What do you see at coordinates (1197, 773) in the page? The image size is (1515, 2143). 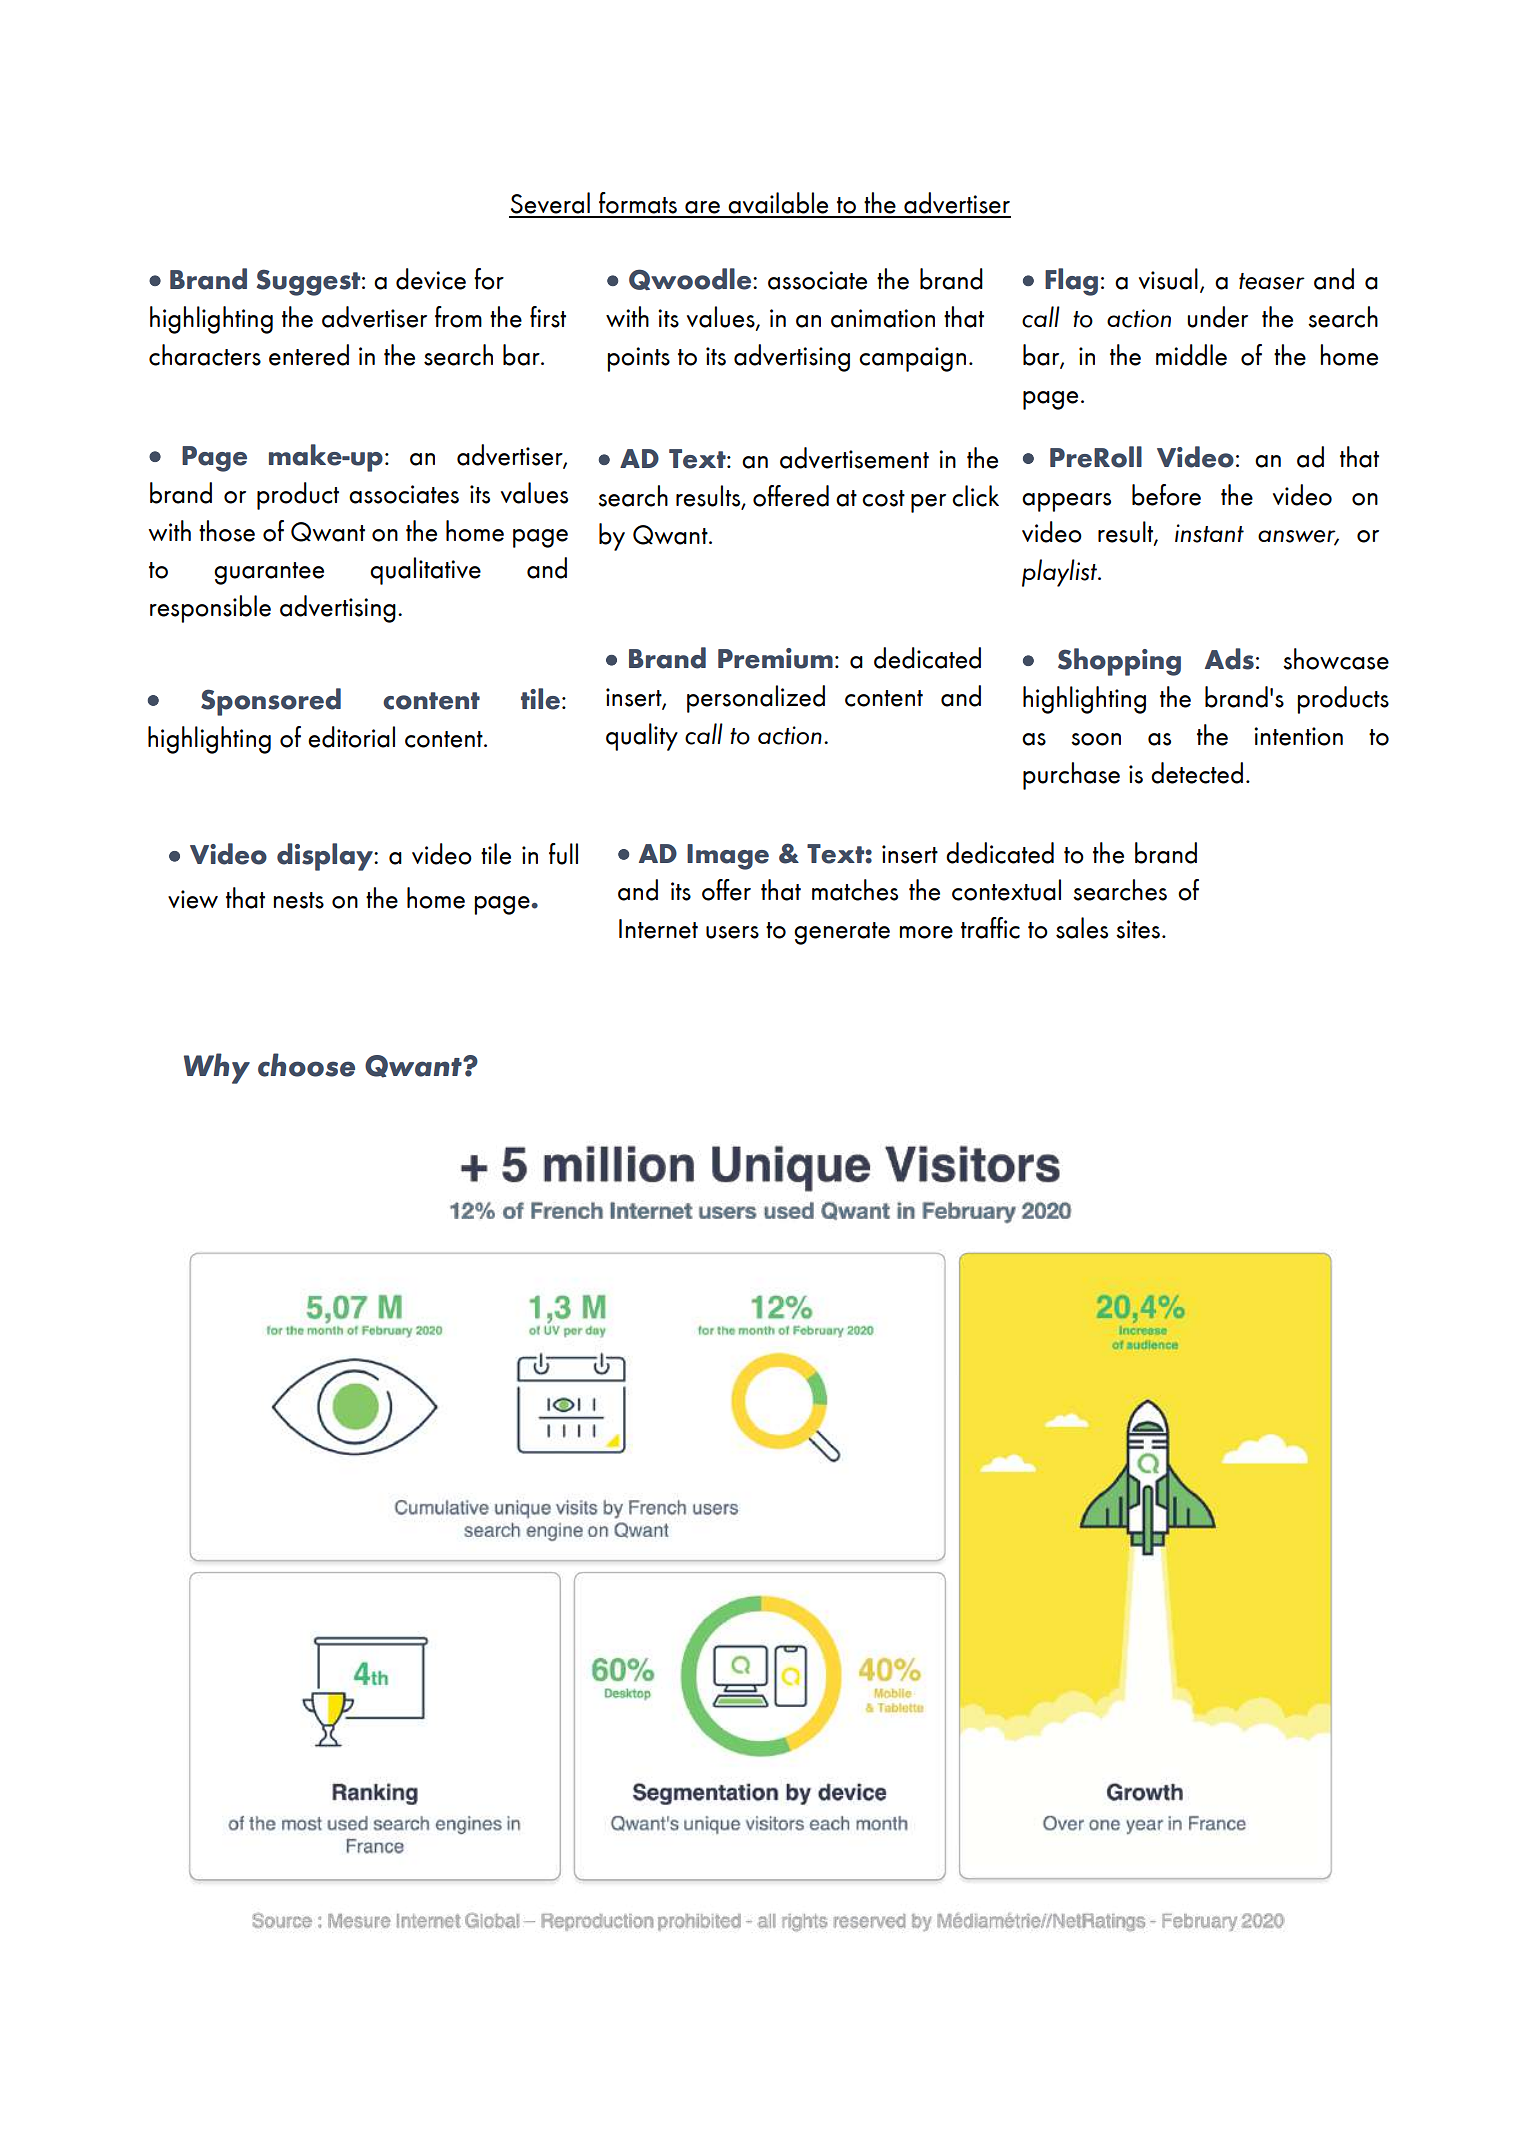 I see `detected` at bounding box center [1197, 773].
